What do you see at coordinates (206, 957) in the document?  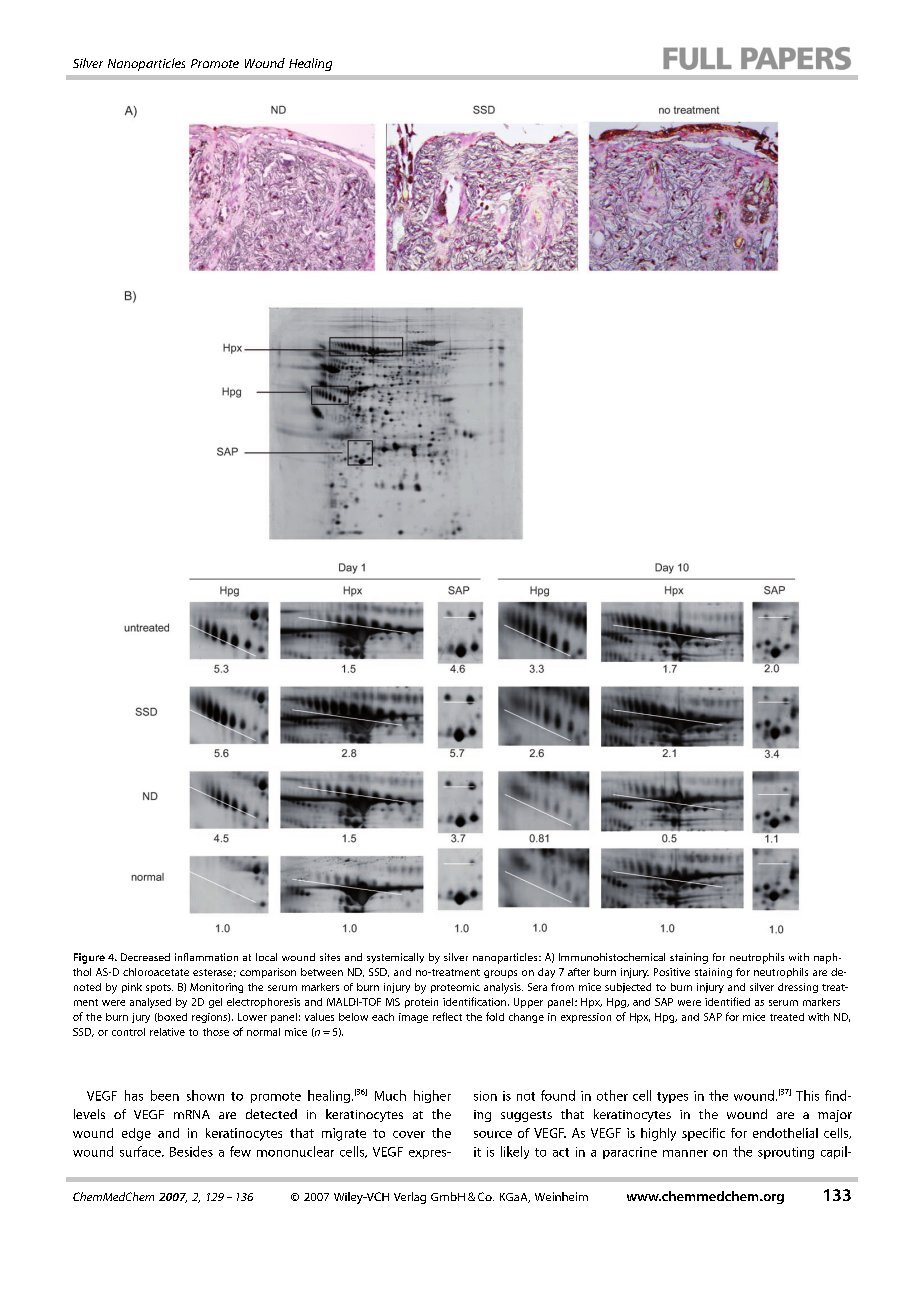 I see `inflammation` at bounding box center [206, 957].
